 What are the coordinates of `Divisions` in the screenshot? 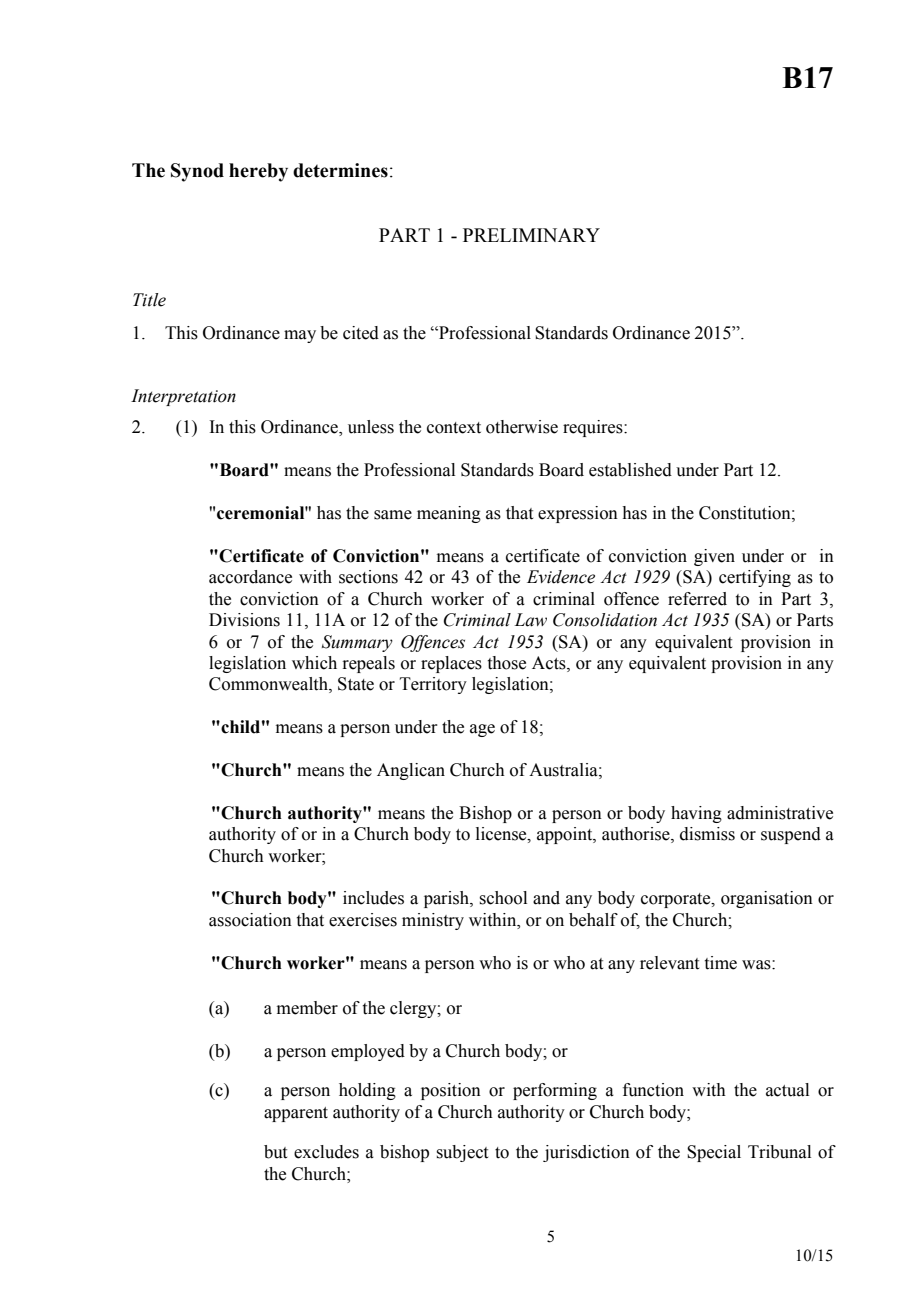 It's located at (244, 620).
